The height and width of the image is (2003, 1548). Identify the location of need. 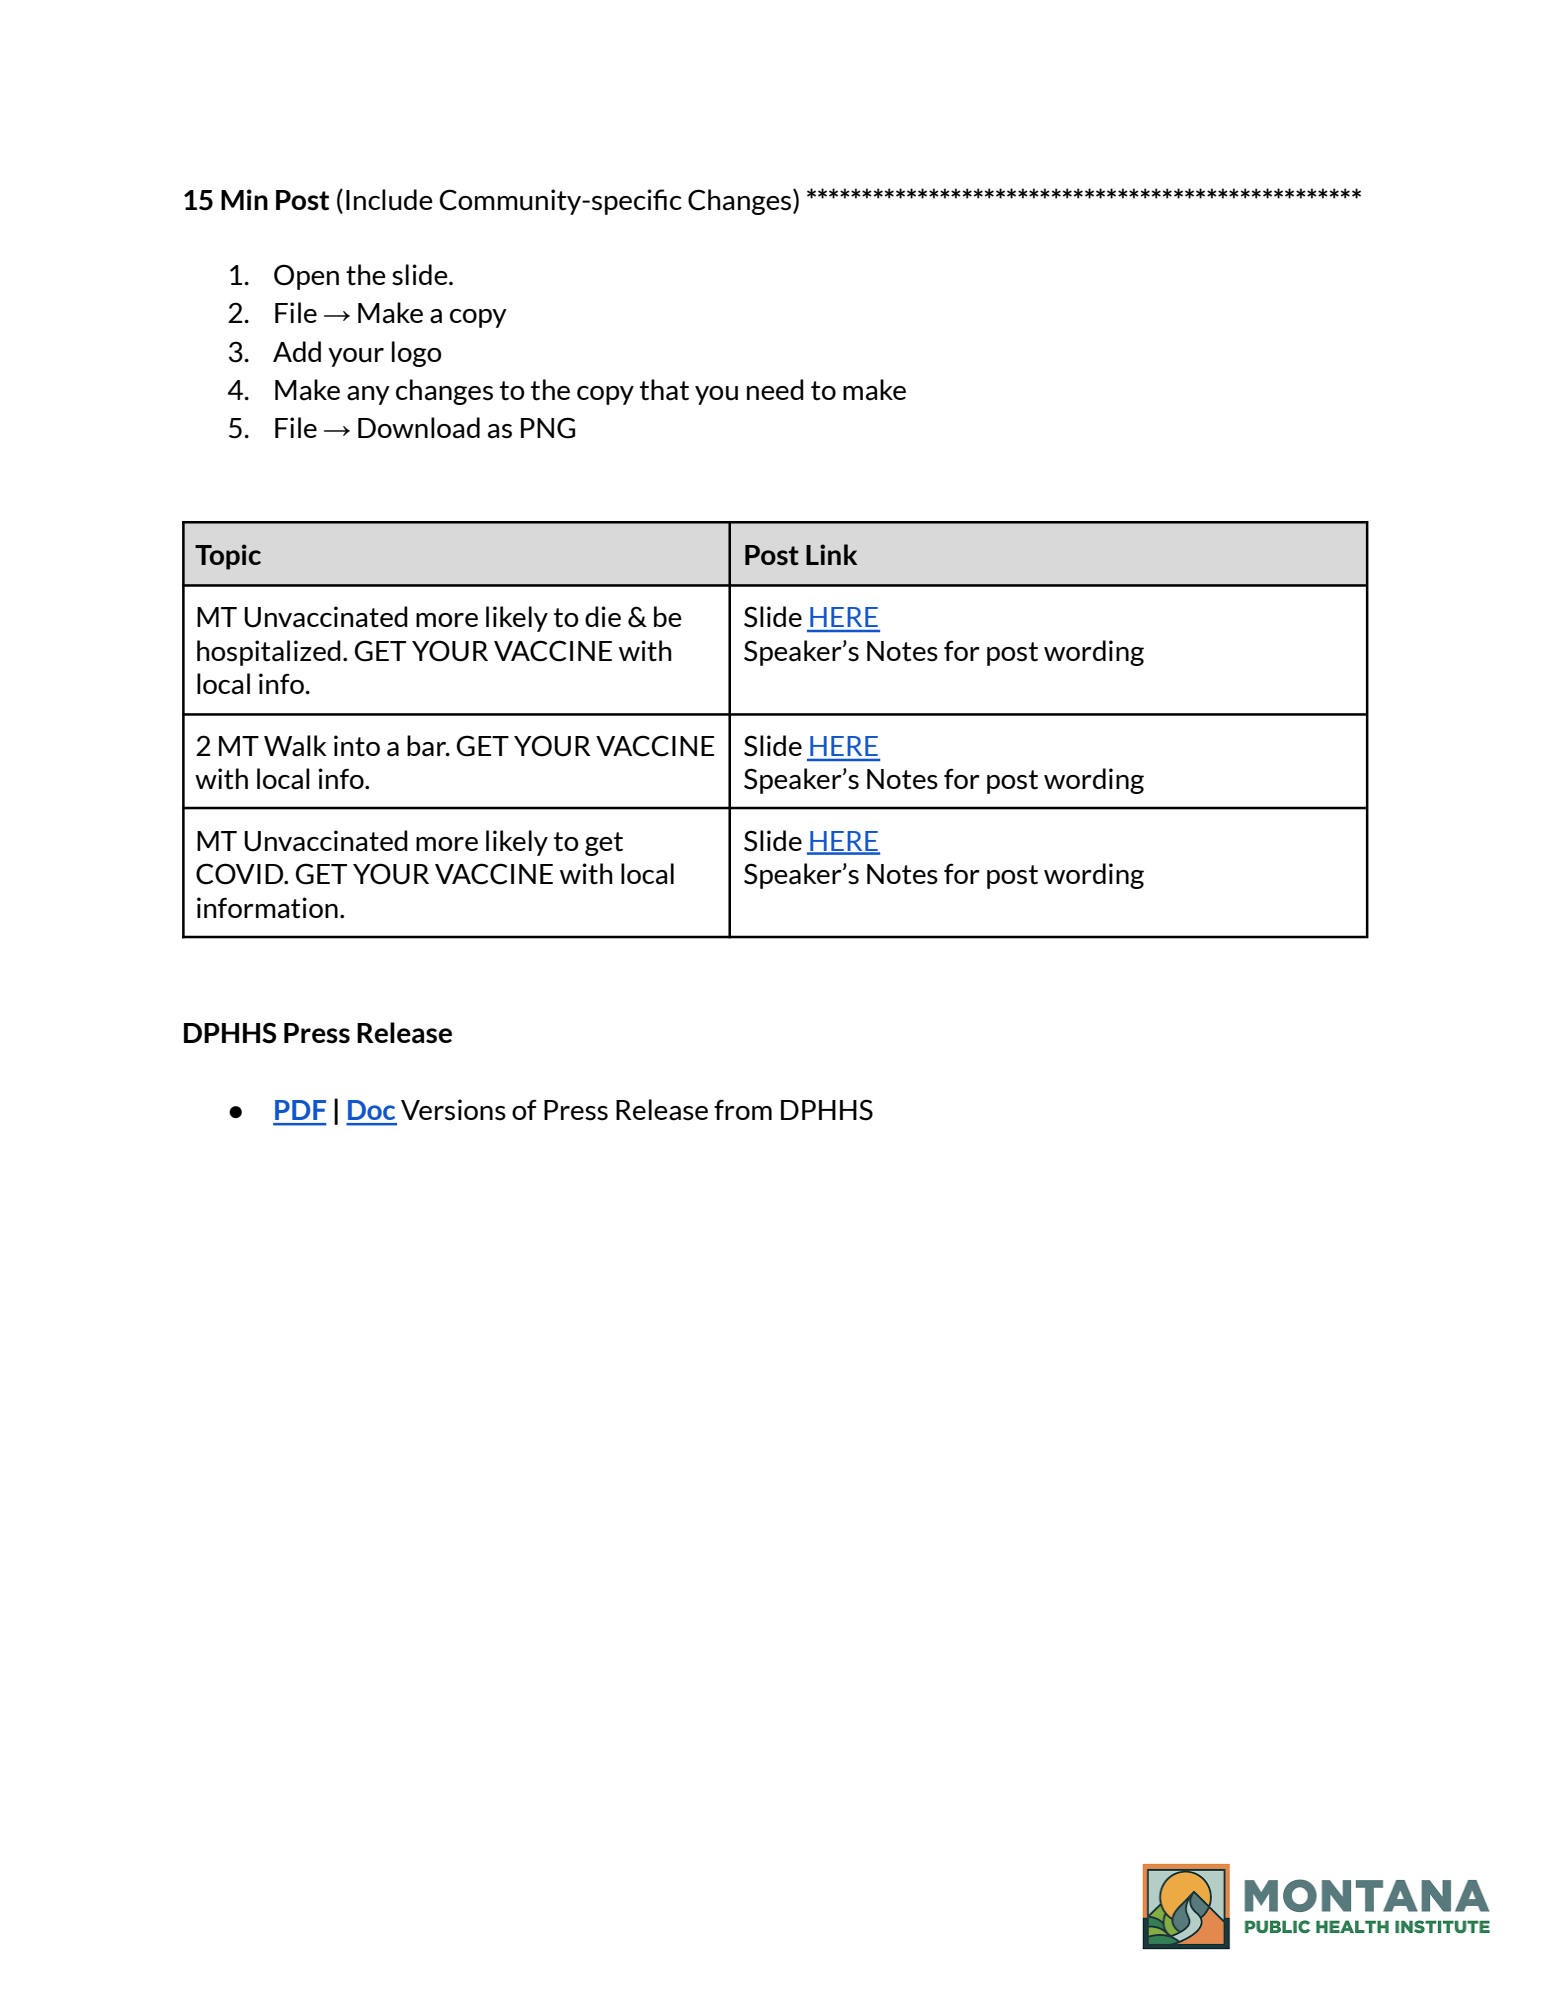
(775, 389).
